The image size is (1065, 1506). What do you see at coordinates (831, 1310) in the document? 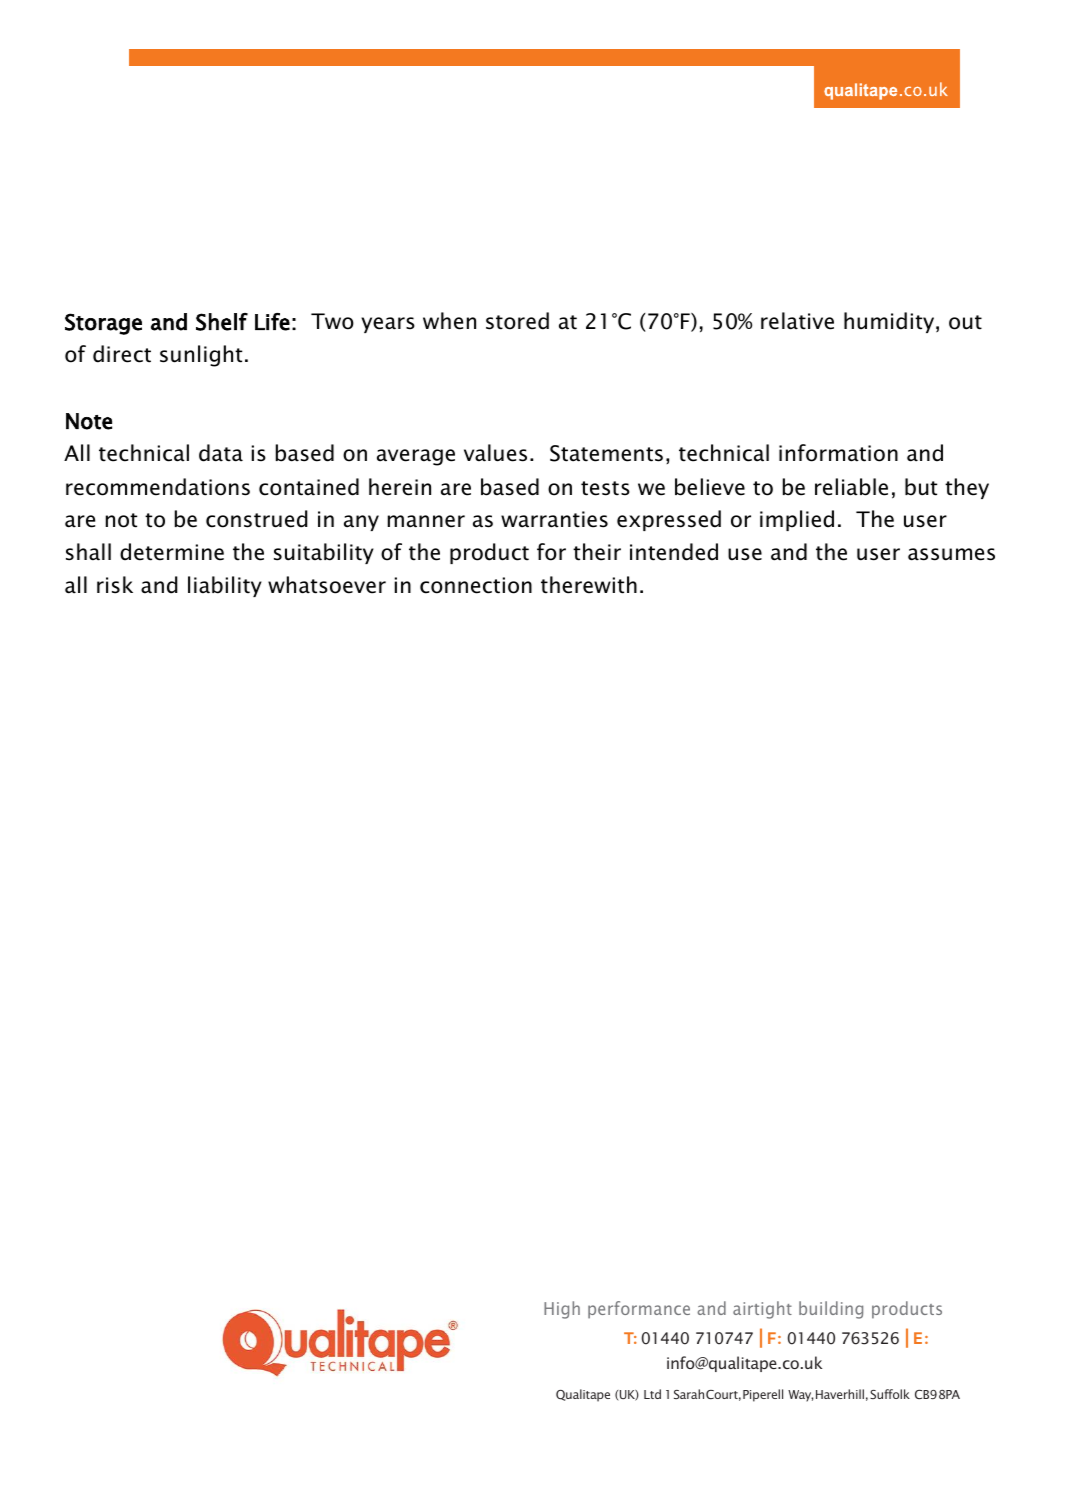
I see `building` at bounding box center [831, 1310].
